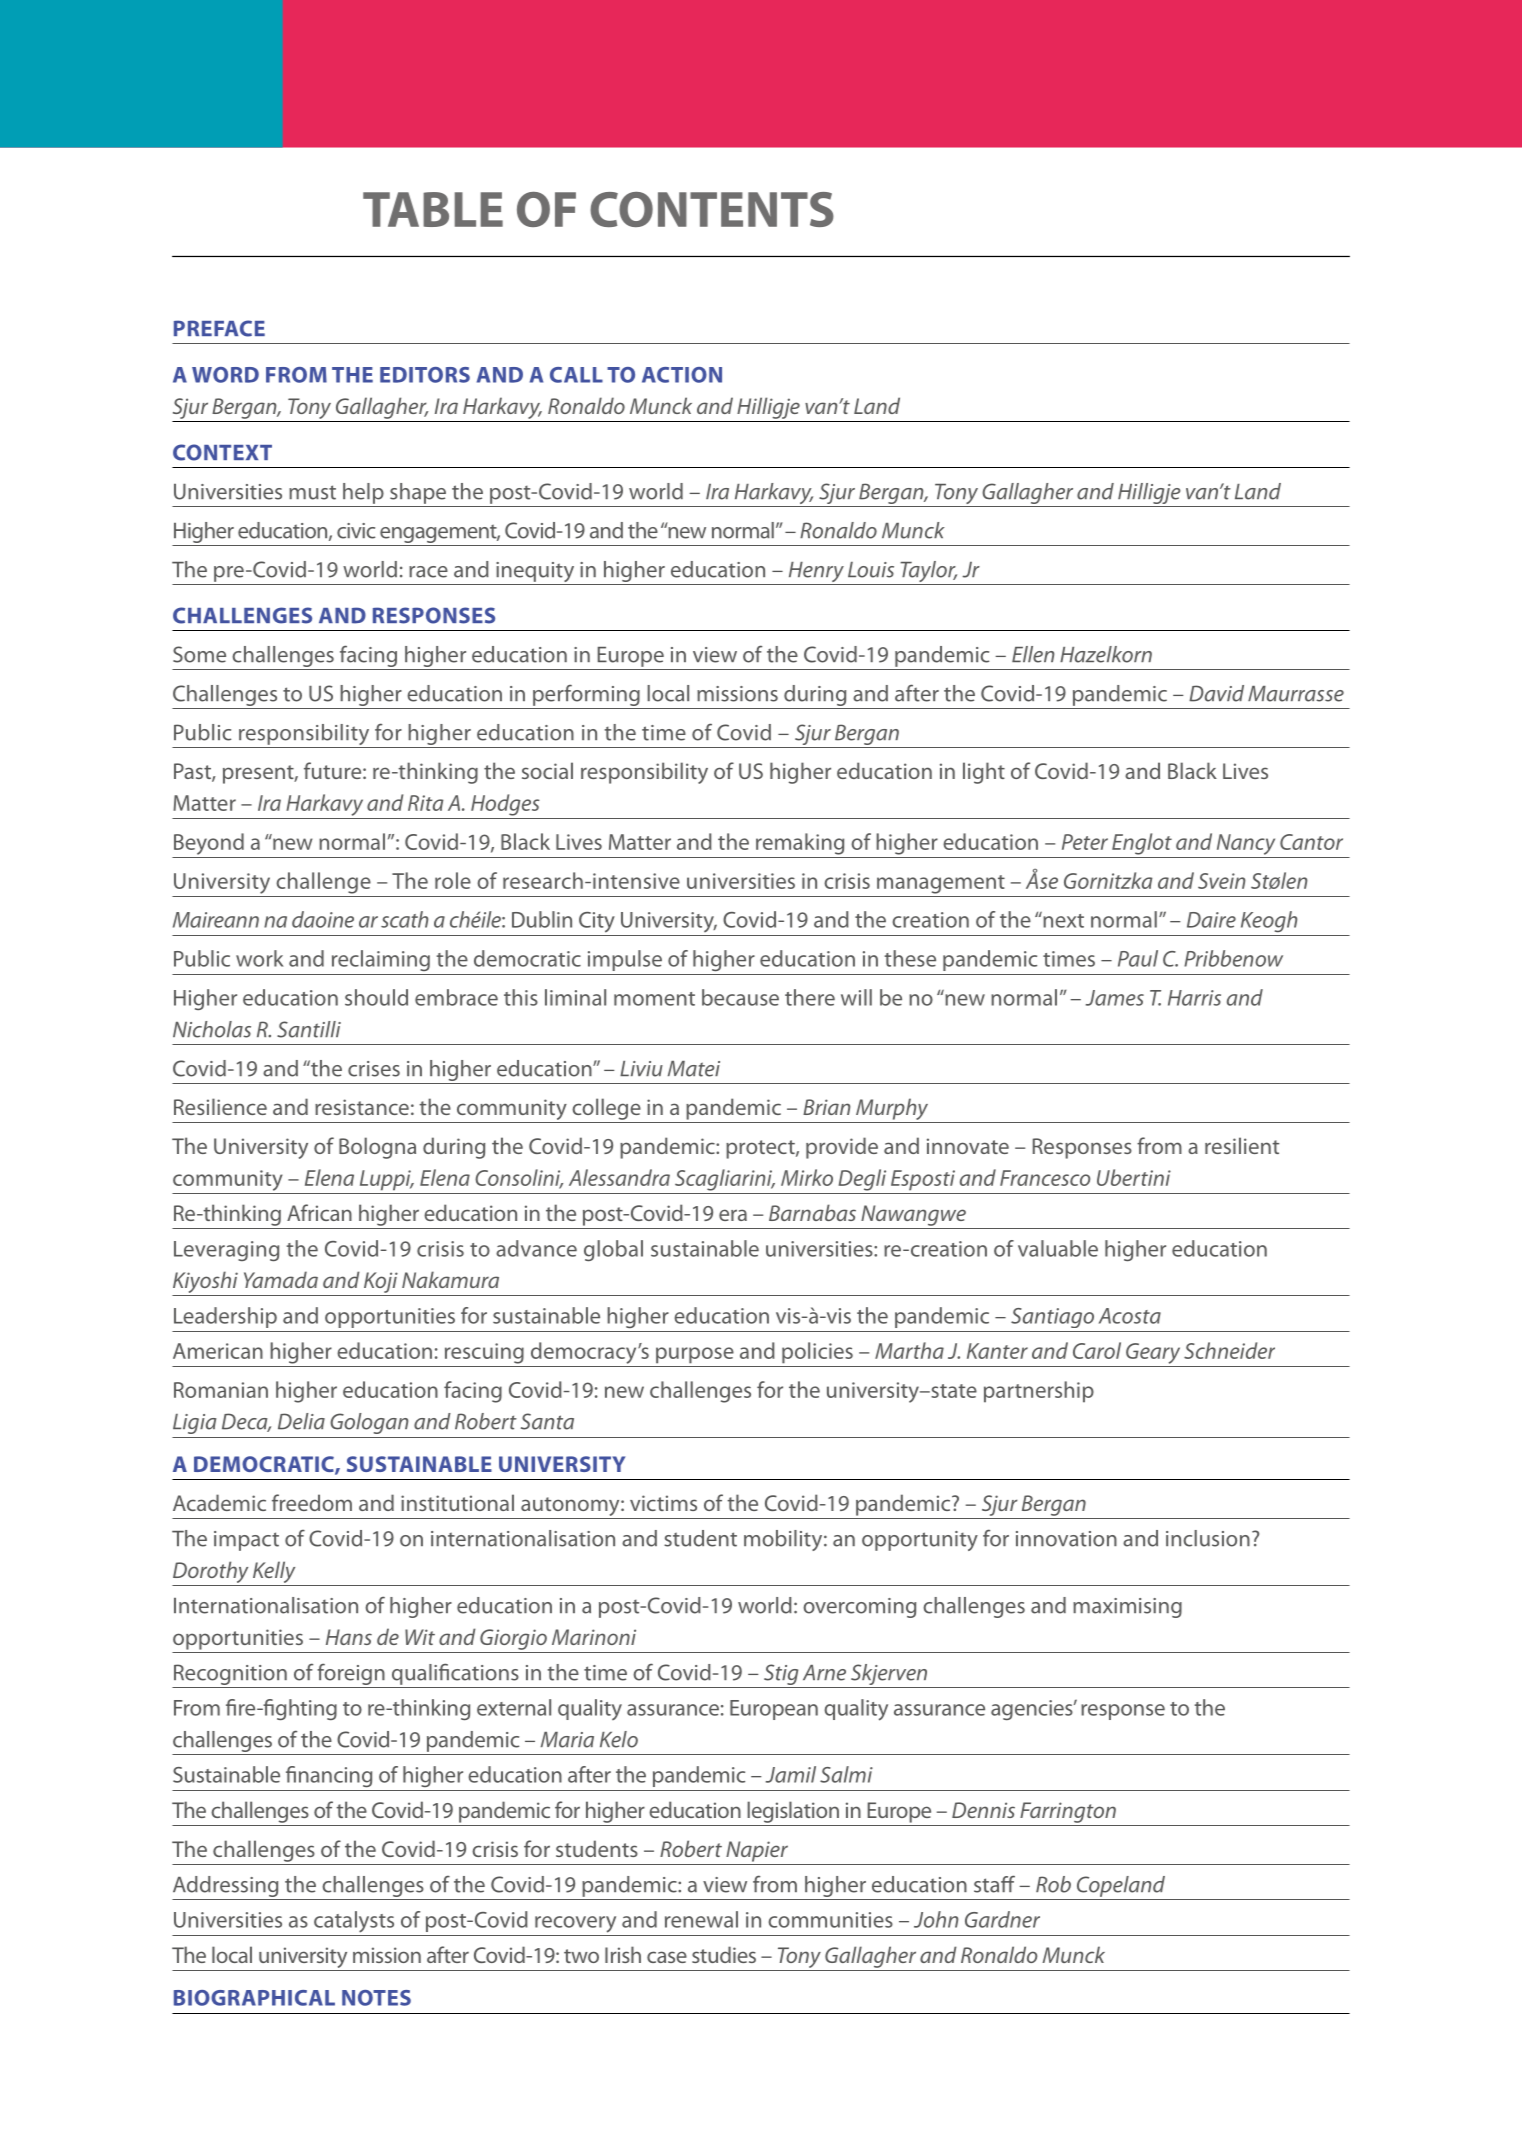  Describe the element at coordinates (712, 209) in the document. I see `CONTENTS` at that location.
